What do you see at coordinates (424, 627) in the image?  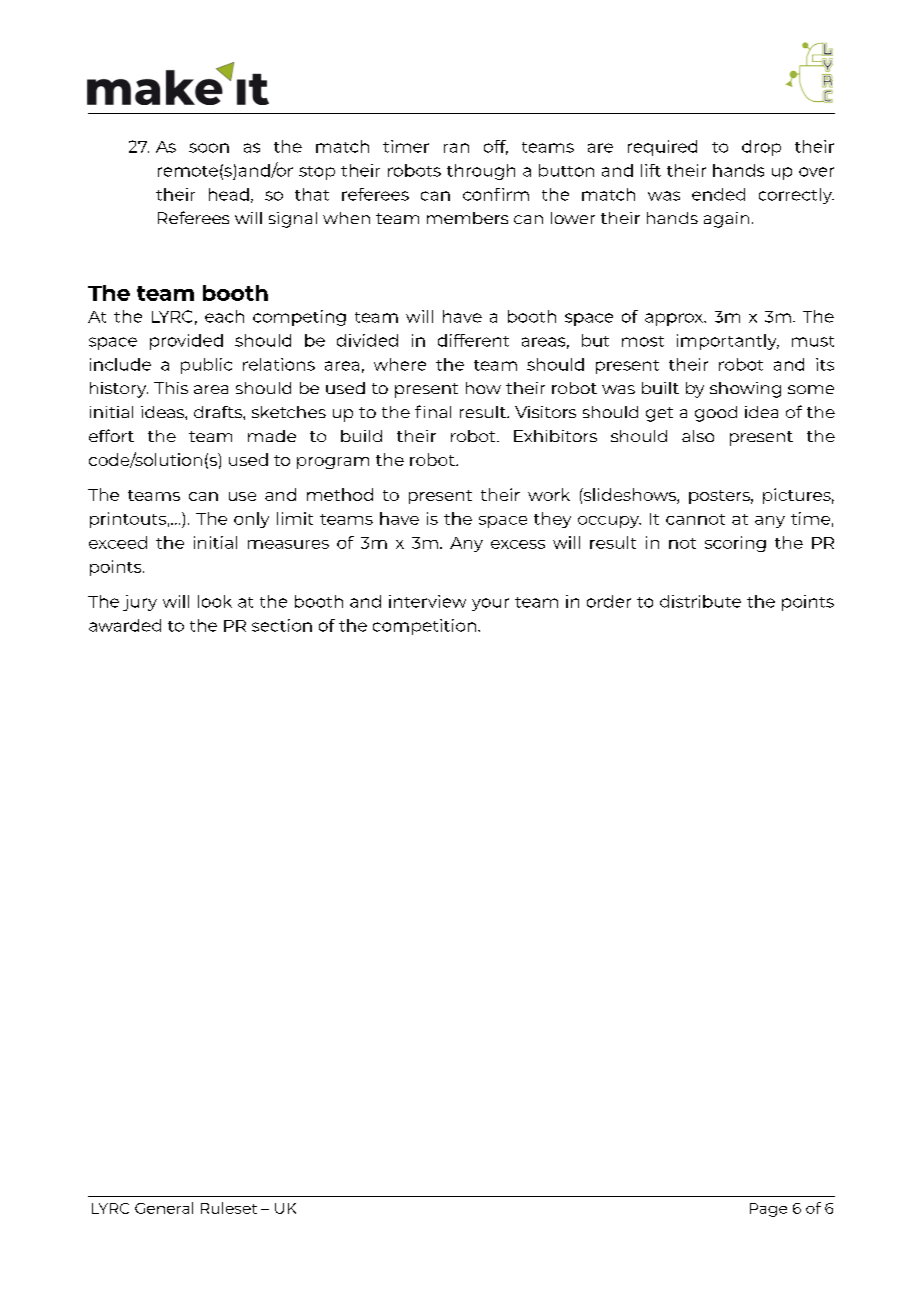 I see `competition` at bounding box center [424, 627].
